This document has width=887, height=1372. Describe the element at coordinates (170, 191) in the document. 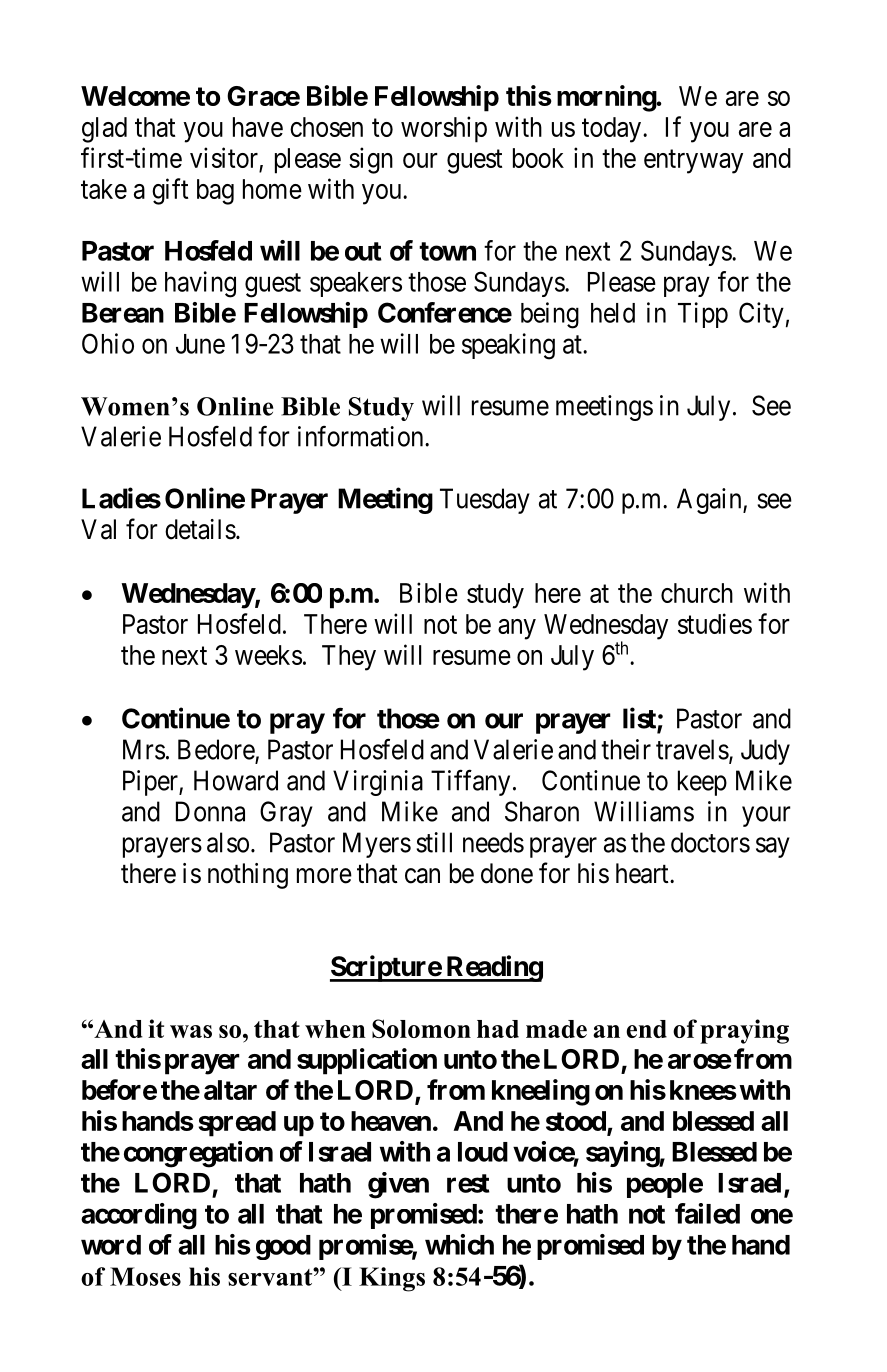

I see `gift` at that location.
